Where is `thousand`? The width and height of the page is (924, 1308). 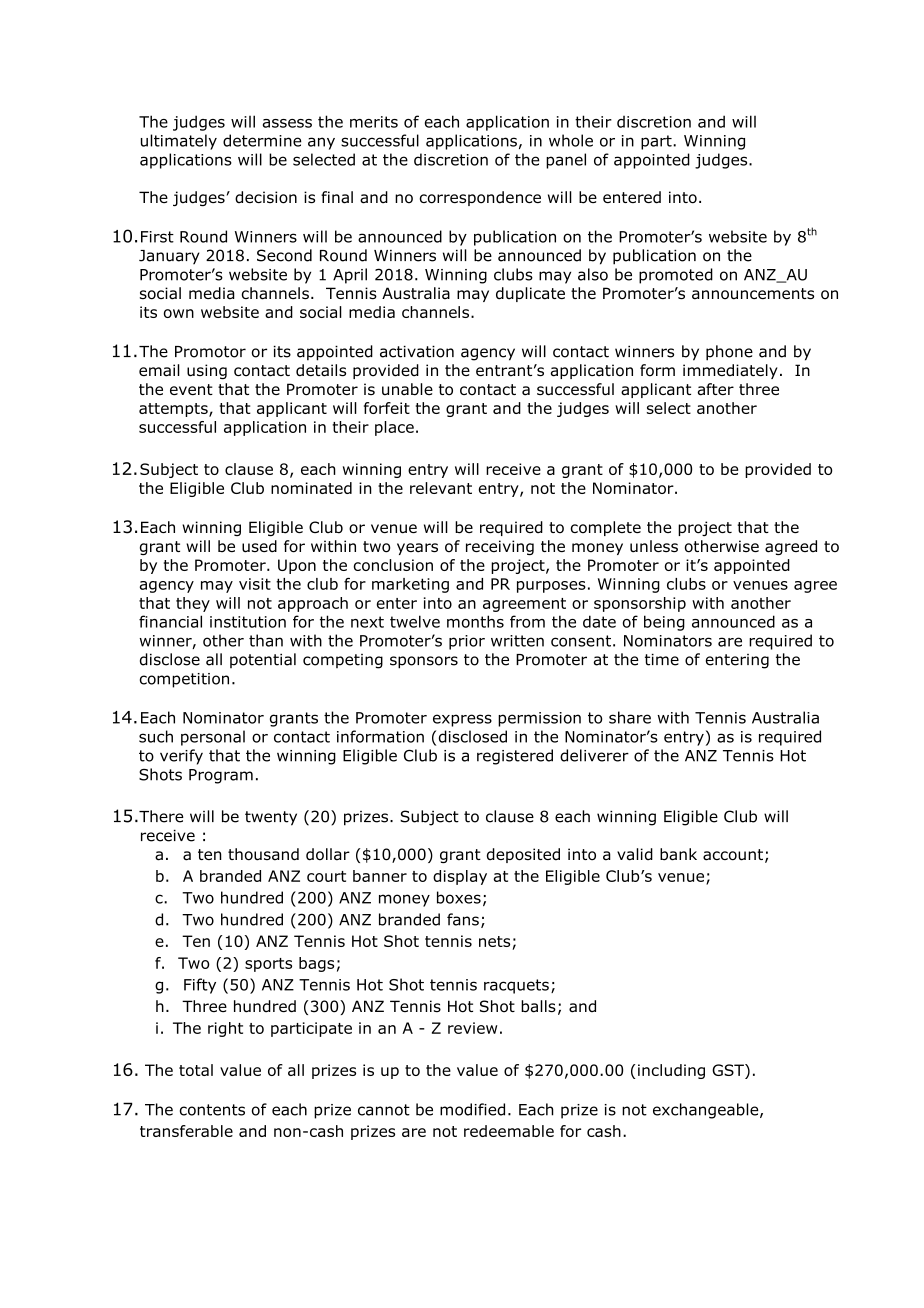 thousand is located at coordinates (263, 854).
